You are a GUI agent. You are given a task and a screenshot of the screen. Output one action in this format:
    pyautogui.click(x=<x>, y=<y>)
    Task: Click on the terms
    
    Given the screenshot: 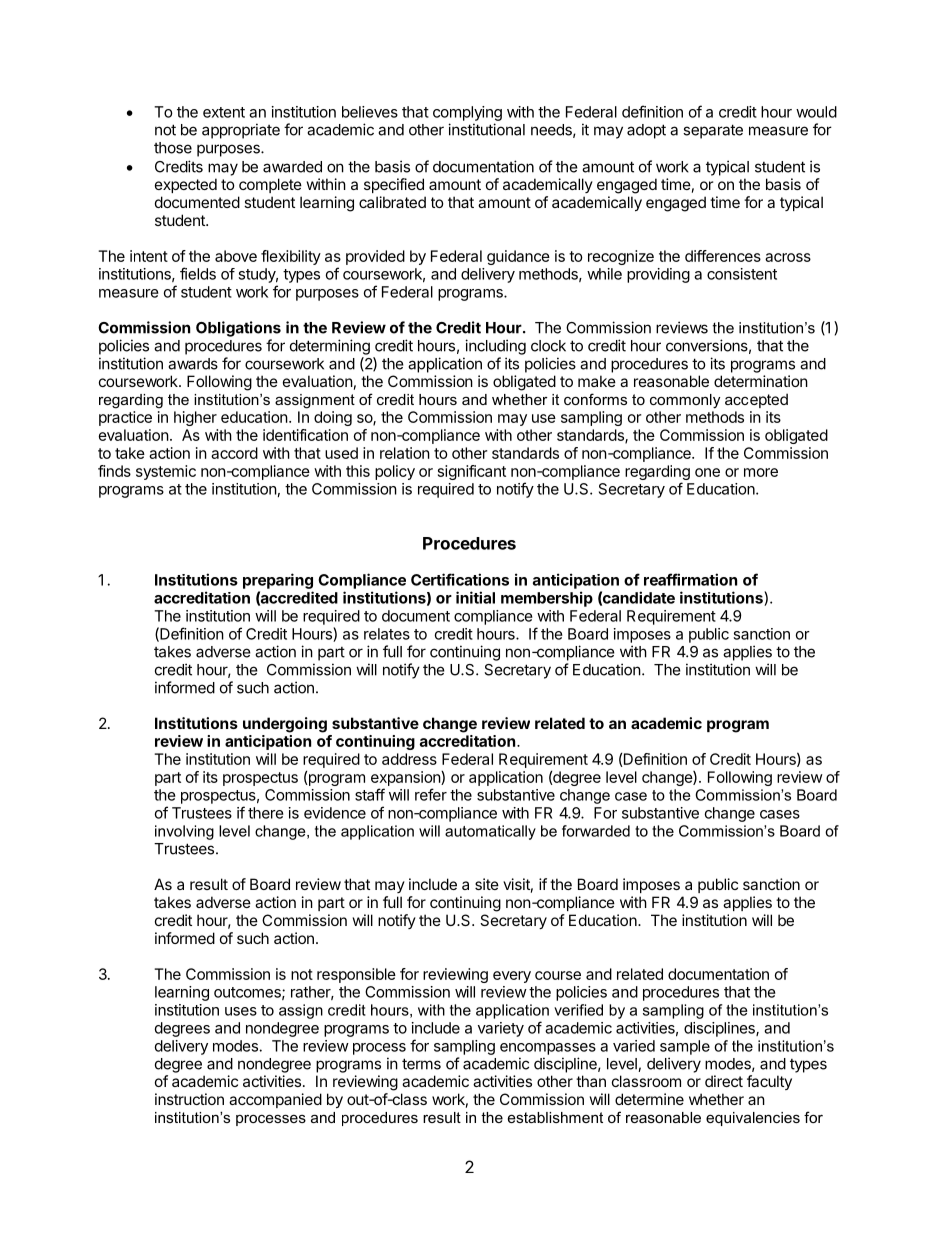 What is the action you would take?
    pyautogui.click(x=421, y=1064)
